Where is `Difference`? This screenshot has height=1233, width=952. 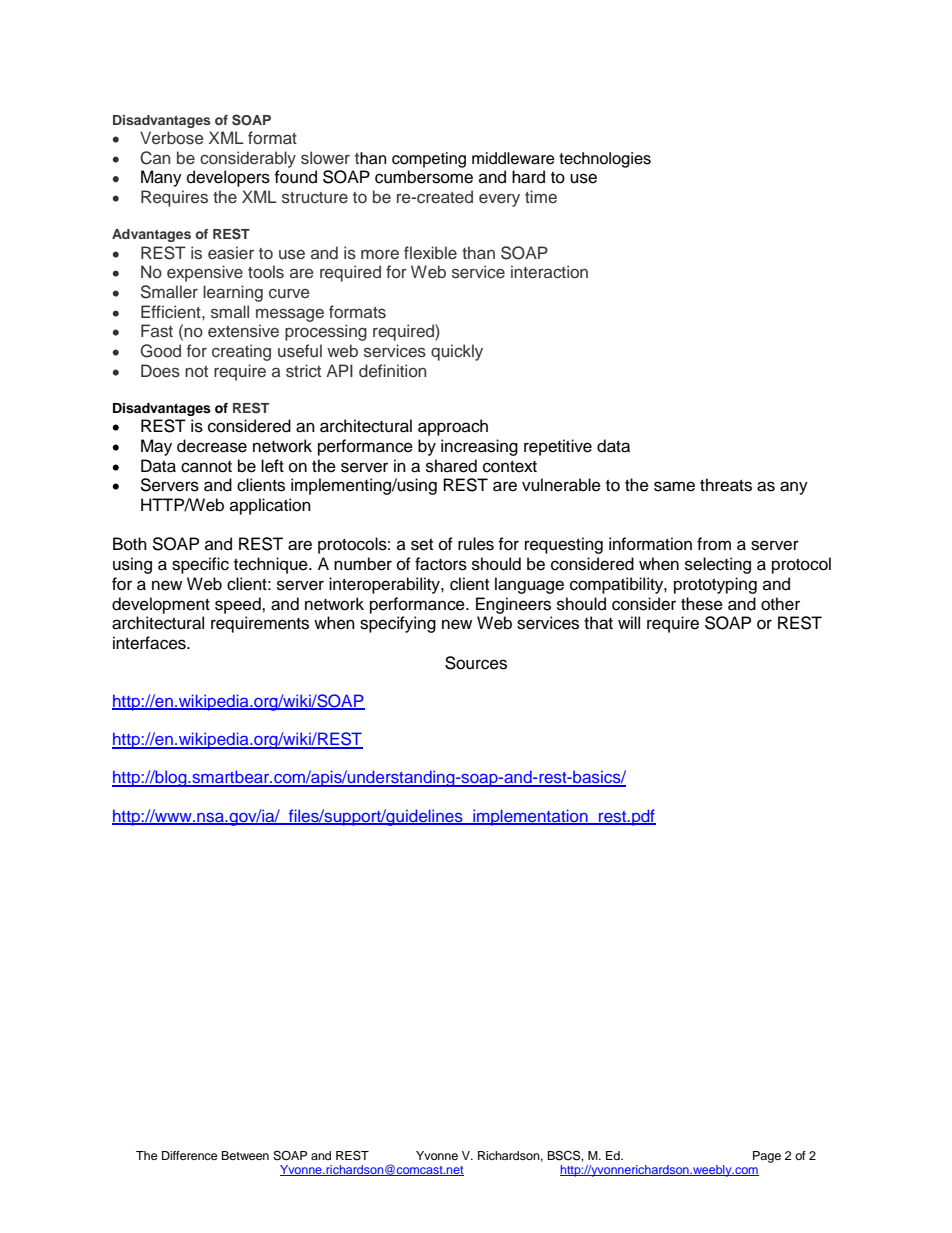
Difference is located at coordinates (190, 1155).
